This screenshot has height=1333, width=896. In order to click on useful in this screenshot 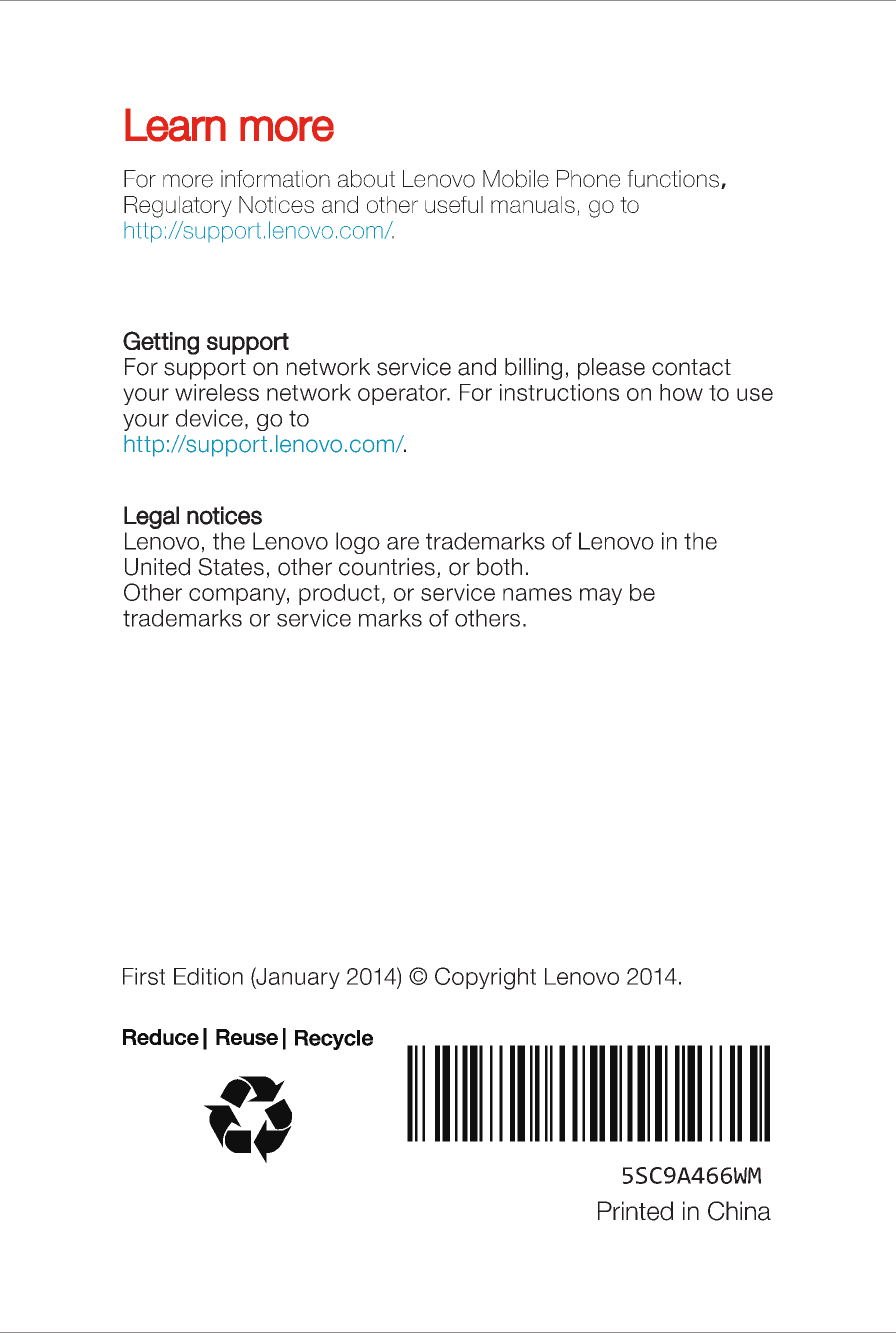, I will do `click(454, 204)`.
